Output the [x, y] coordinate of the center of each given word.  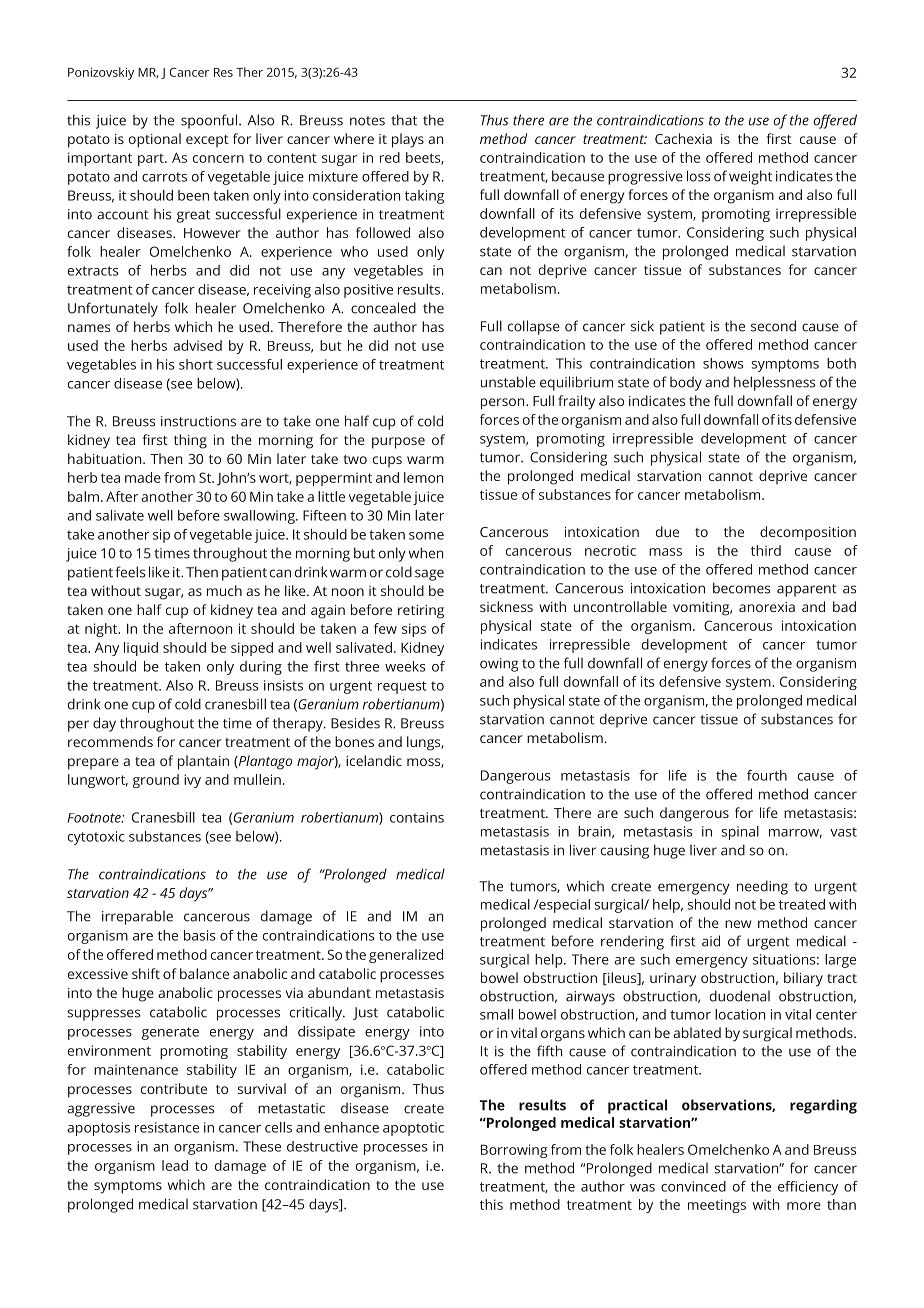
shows [723, 363]
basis [199, 935]
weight [750, 177]
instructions [198, 421]
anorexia [767, 607]
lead [175, 1165]
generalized [406, 956]
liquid [141, 649]
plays [408, 140]
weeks [405, 666]
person [504, 404]
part [152, 160]
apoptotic [413, 1129]
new [738, 924]
